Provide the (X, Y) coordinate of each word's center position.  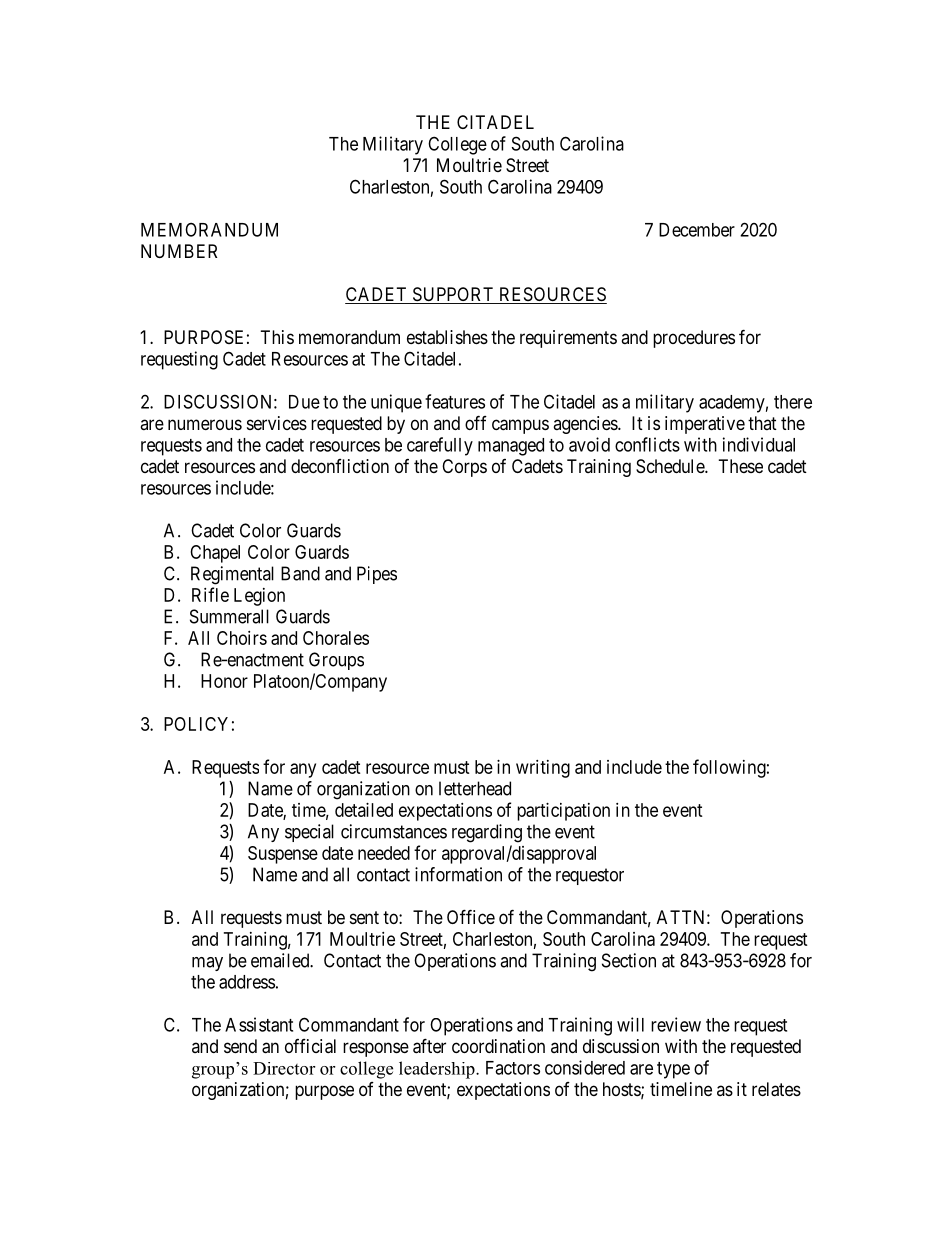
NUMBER (179, 251)
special (309, 833)
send (240, 1046)
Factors (513, 1068)
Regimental (232, 575)
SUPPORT (453, 295)
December (697, 230)
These (741, 466)
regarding (487, 833)
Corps (464, 468)
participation (563, 812)
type (673, 1070)
